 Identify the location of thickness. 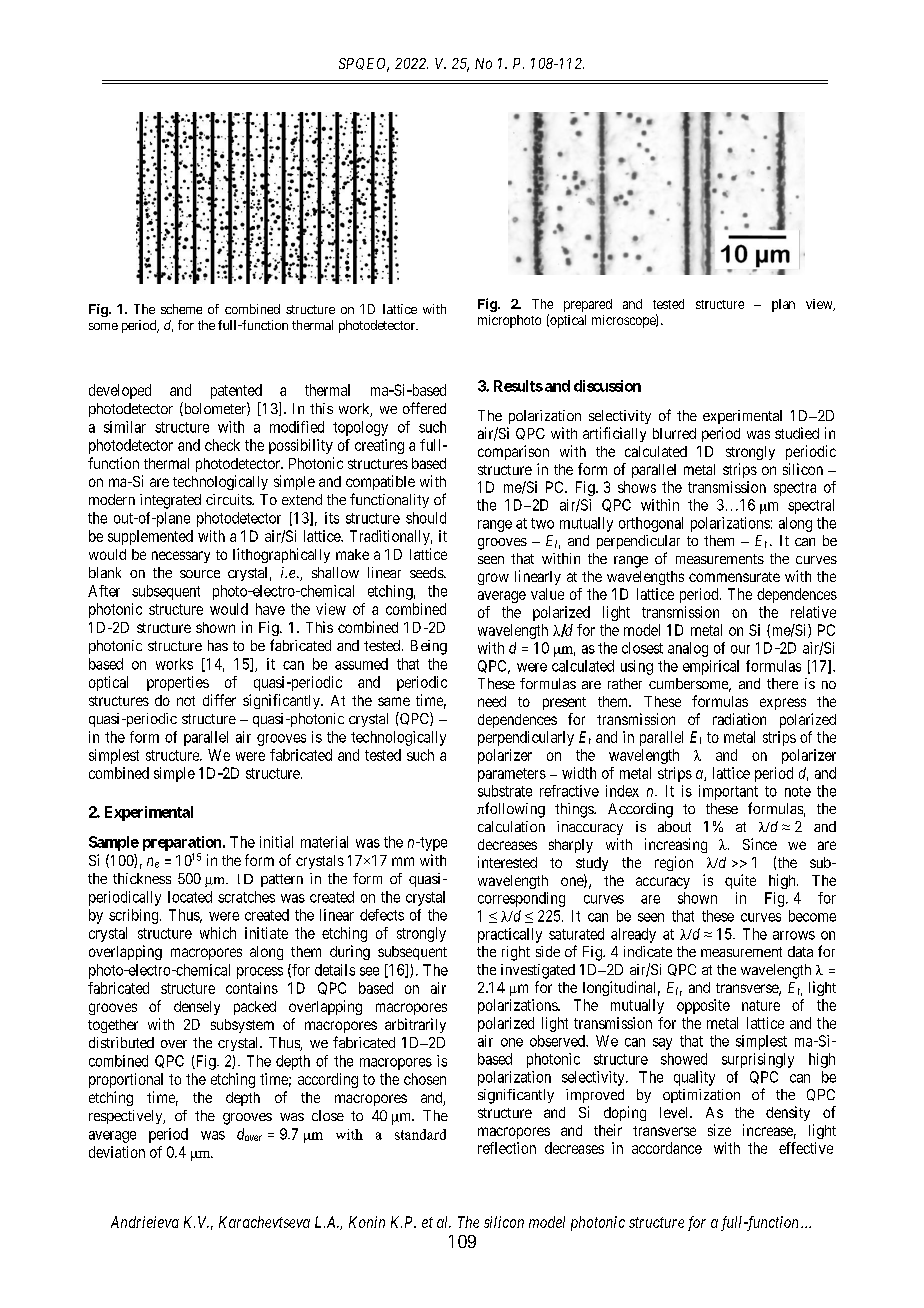
(142, 878).
